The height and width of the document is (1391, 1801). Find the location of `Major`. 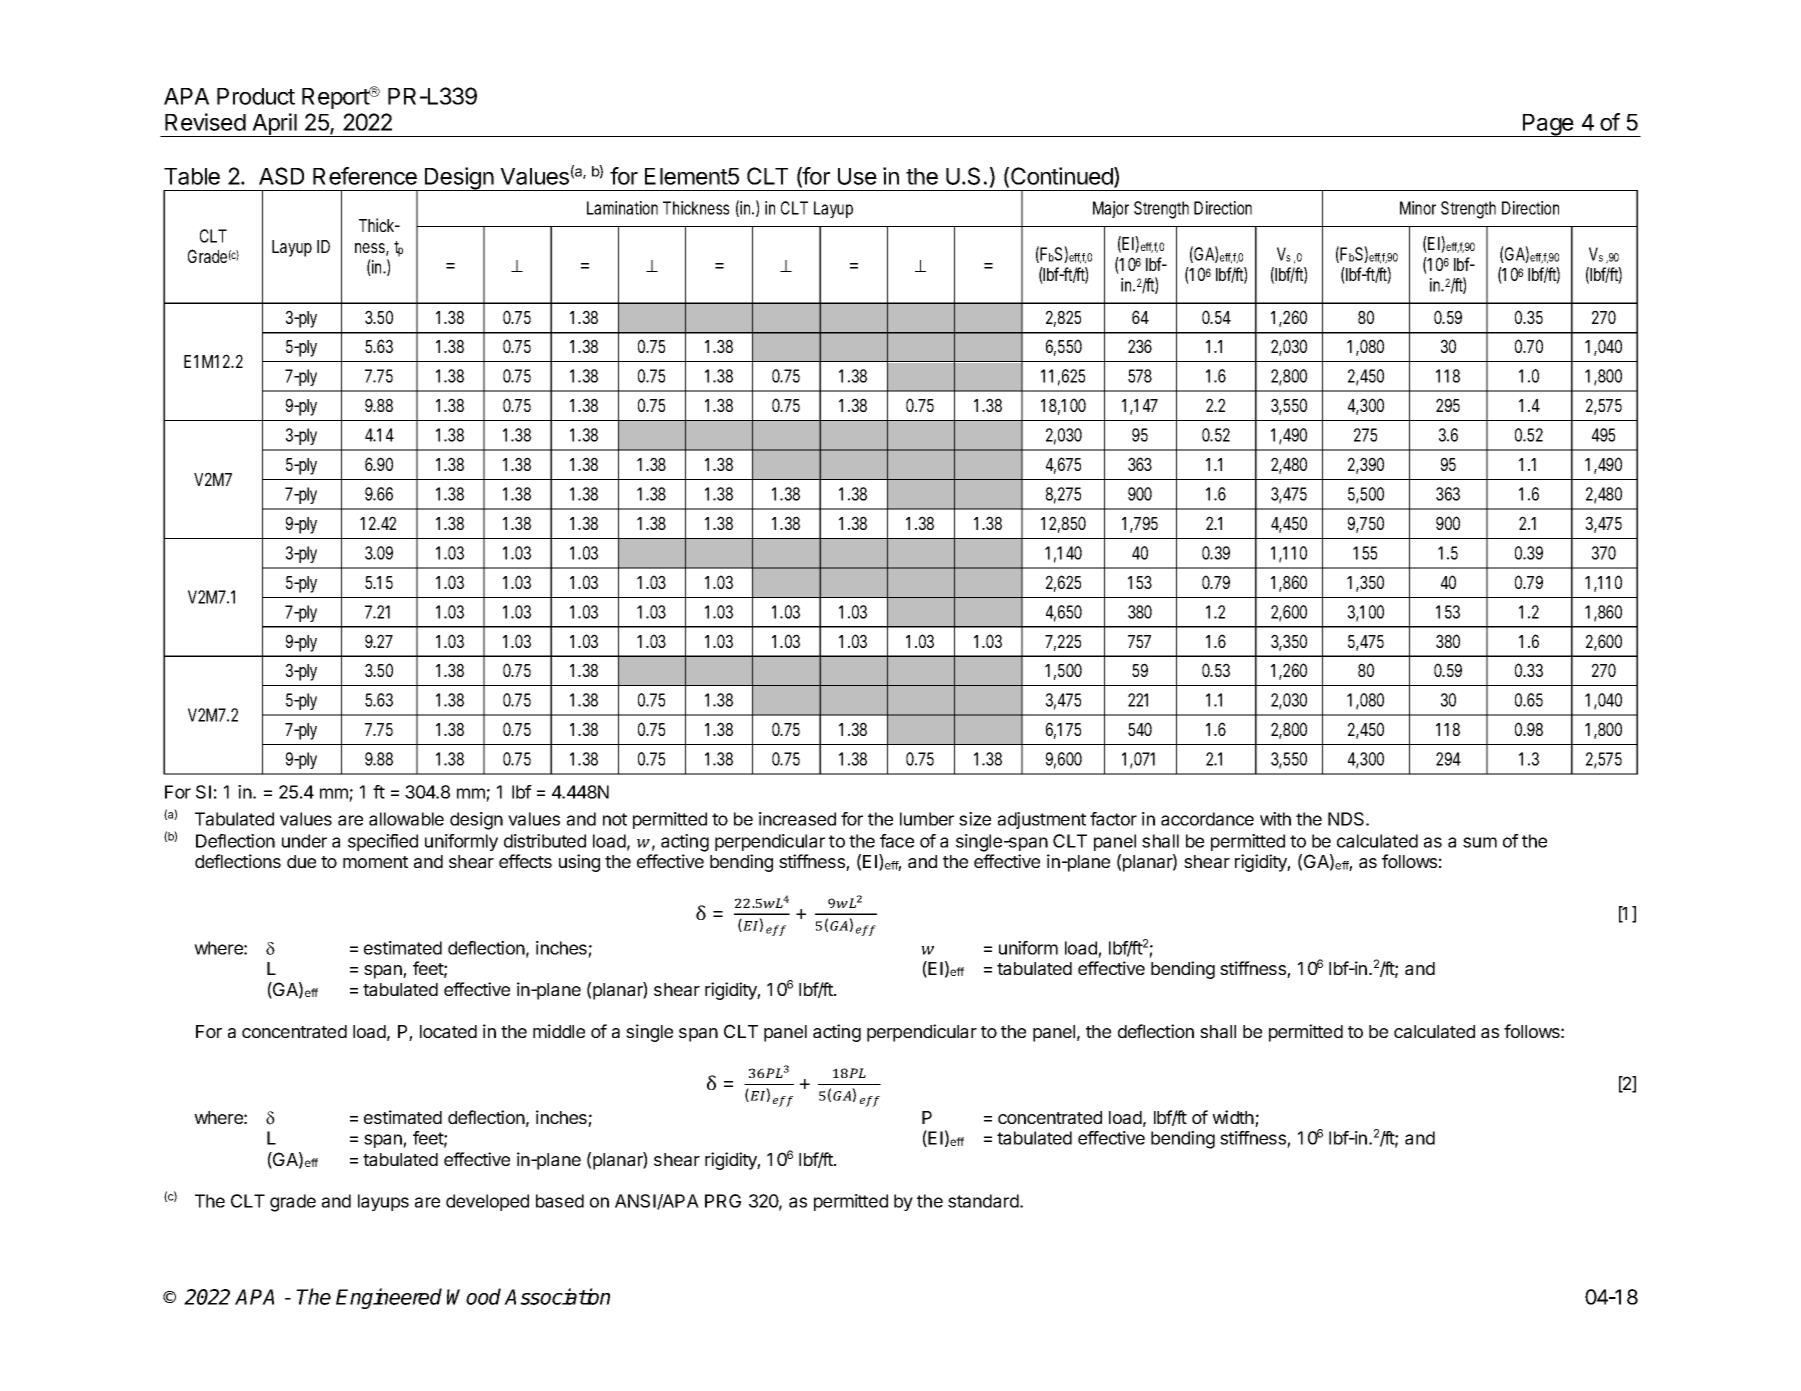

Major is located at coordinates (1111, 209).
